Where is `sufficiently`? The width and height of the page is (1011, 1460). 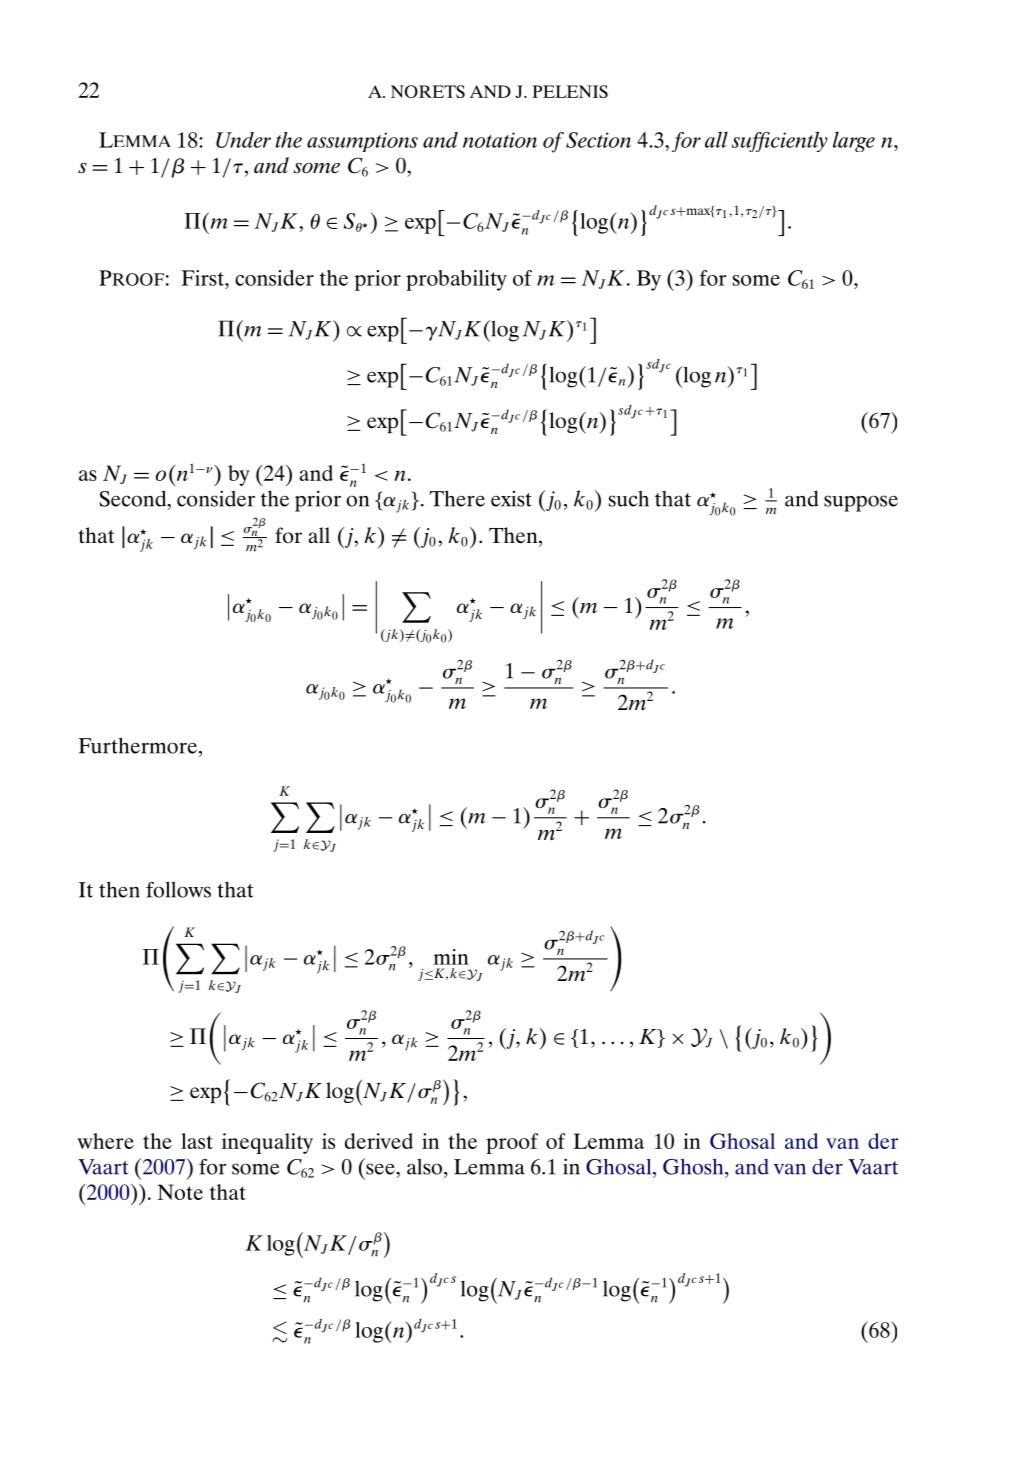
sufficiently is located at coordinates (780, 141).
